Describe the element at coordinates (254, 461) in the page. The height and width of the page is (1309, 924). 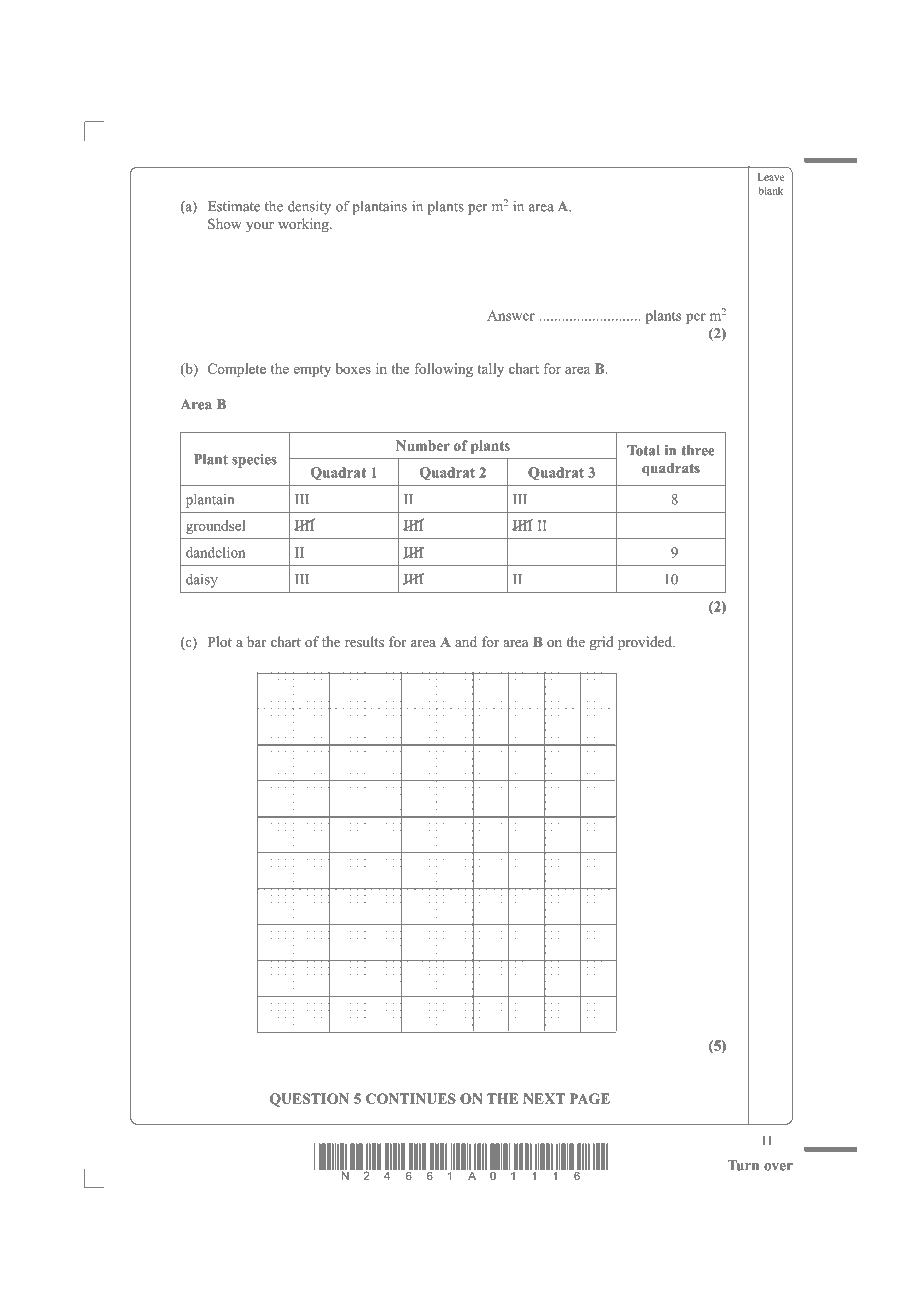
I see `species` at that location.
